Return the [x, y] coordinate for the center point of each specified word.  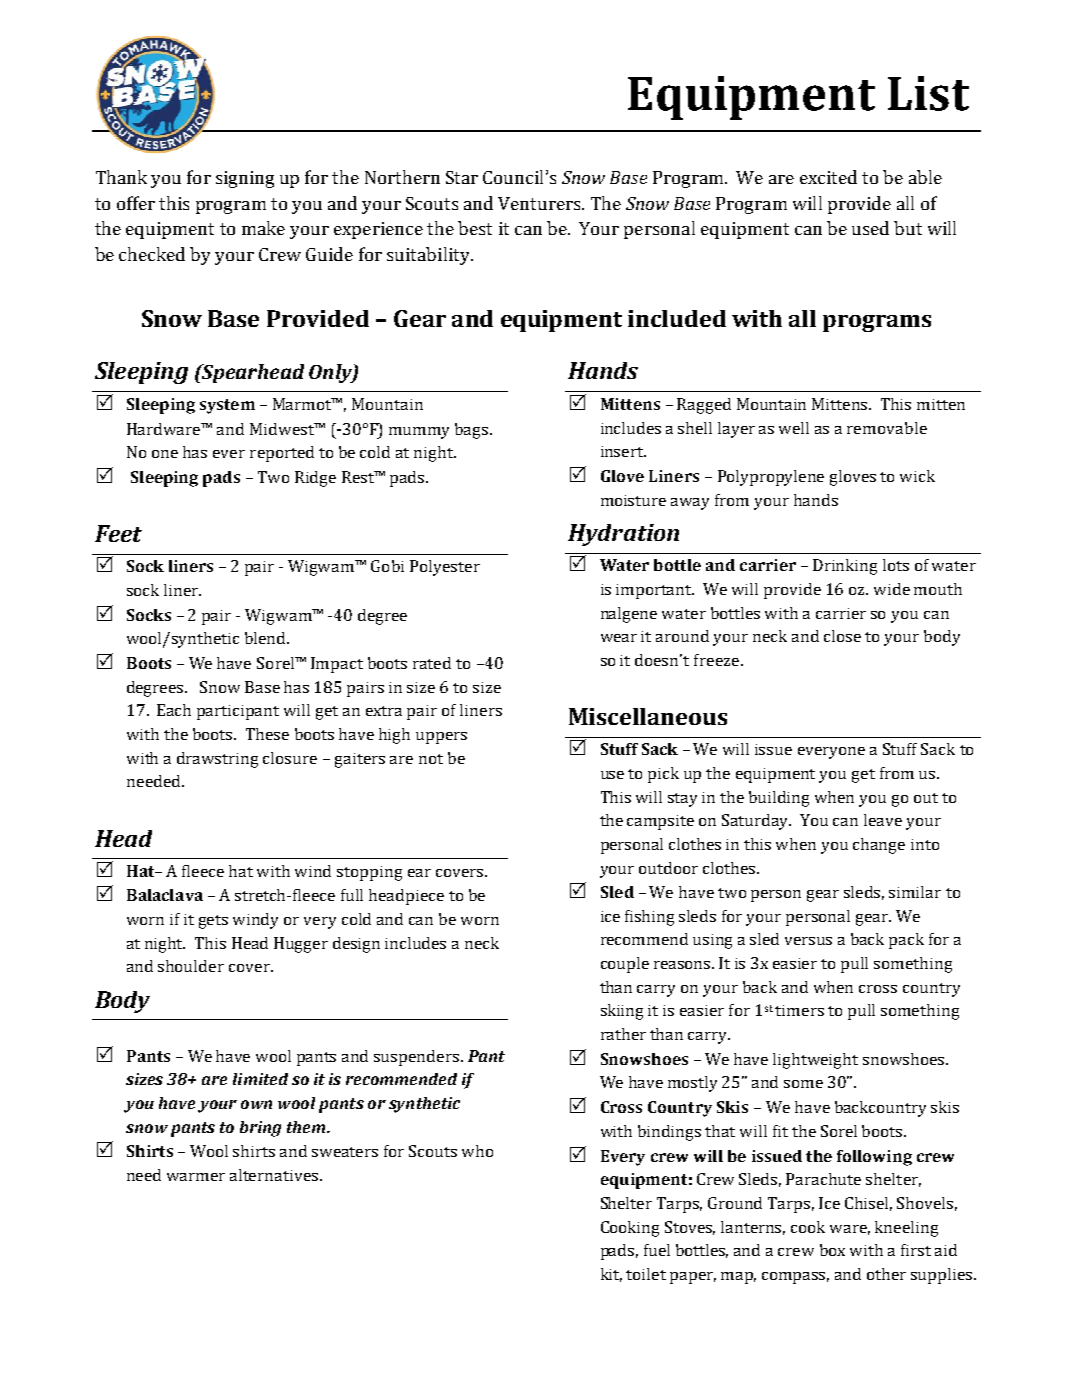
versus [808, 941]
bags [473, 431]
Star [462, 177]
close [842, 636]
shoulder [191, 966]
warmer [196, 1177]
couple [625, 965]
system [227, 406]
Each [174, 710]
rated [432, 663]
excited [828, 177]
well [794, 428]
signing [245, 179]
